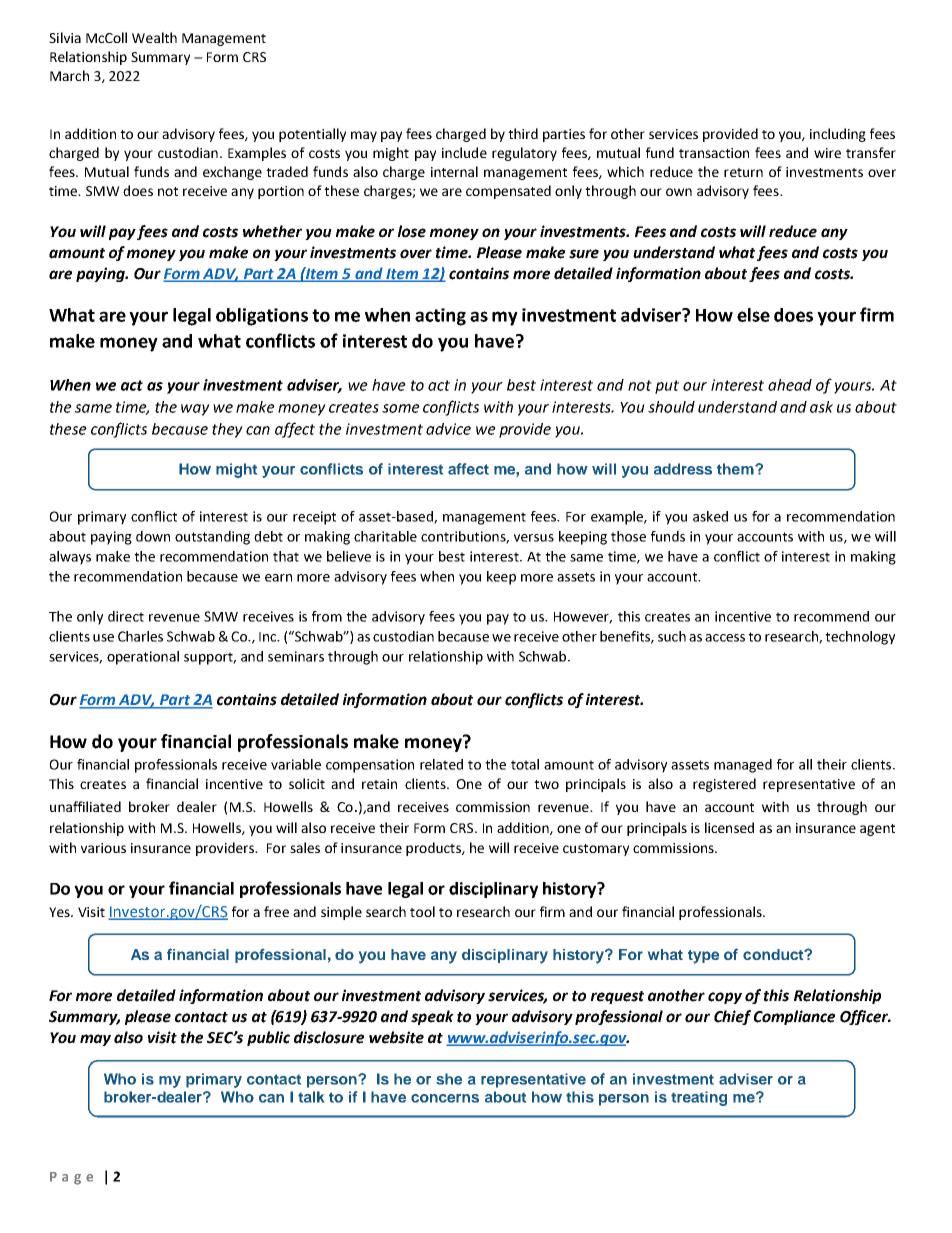 The image size is (952, 1233). Describe the element at coordinates (448, 429) in the screenshot. I see `advice` at that location.
